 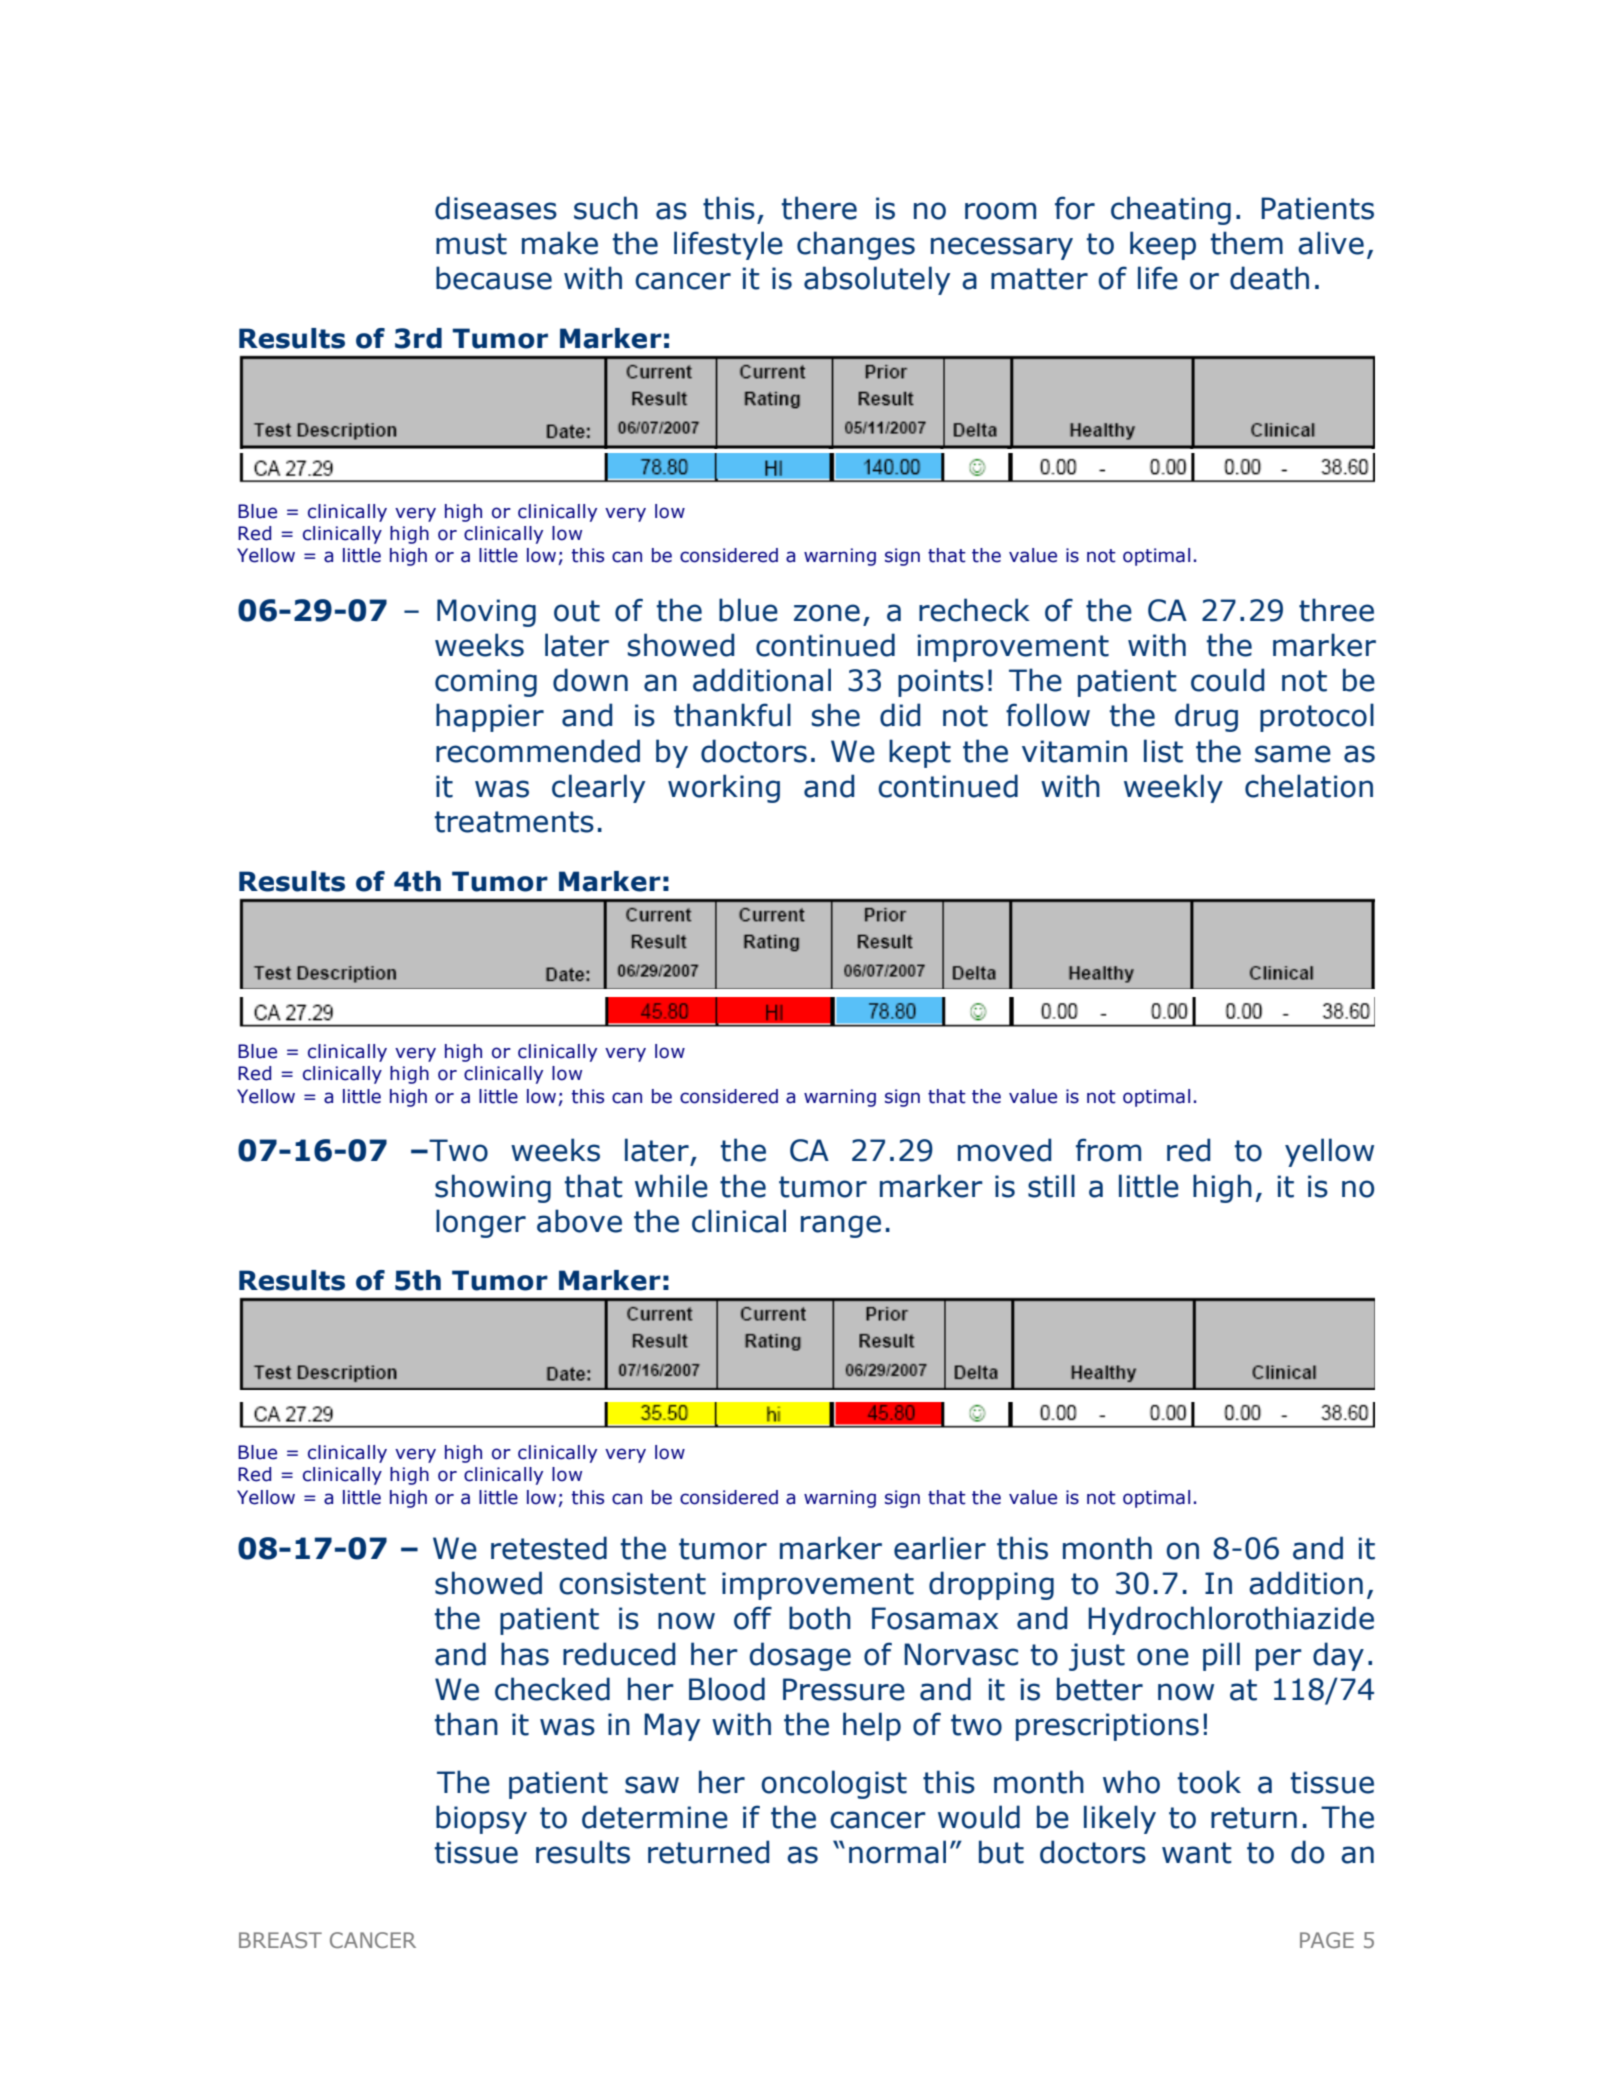 What do you see at coordinates (897, 1852) in the screenshot?
I see `normal` at bounding box center [897, 1852].
